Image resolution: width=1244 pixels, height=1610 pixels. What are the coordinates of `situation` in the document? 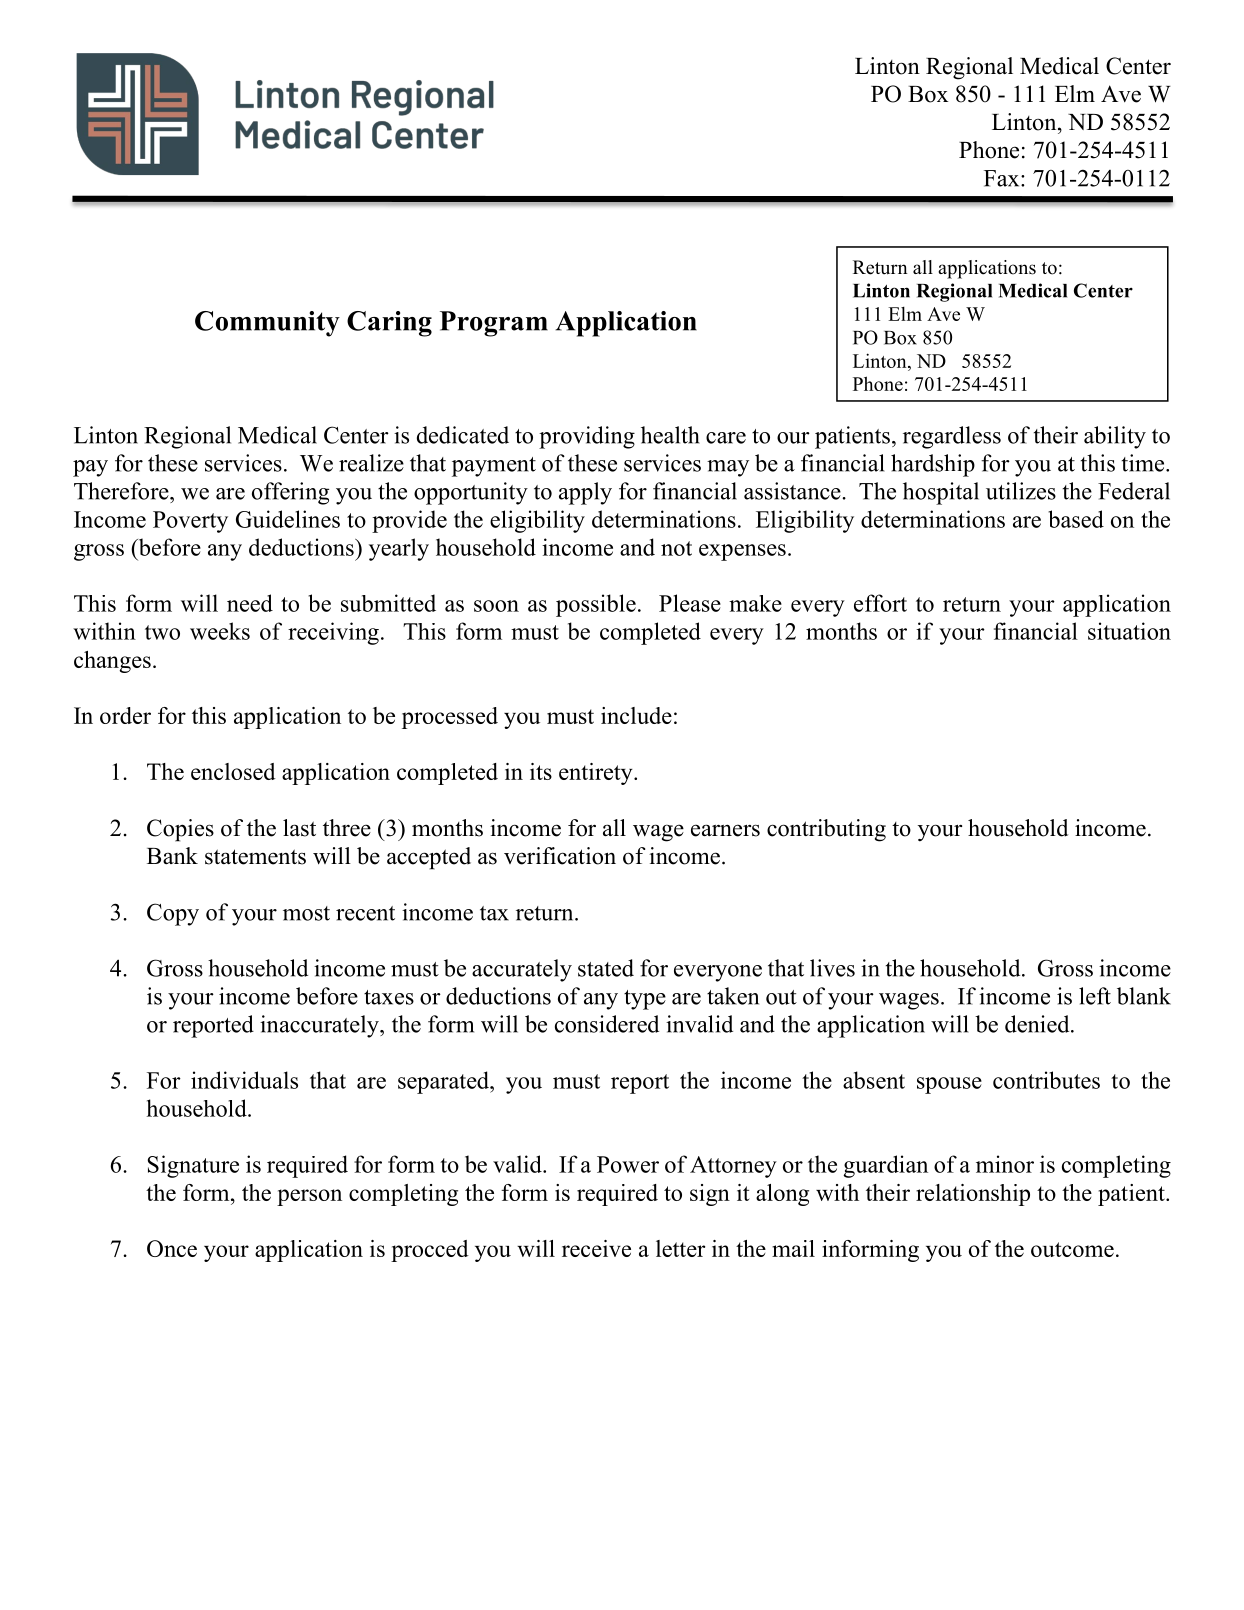 It's located at (1129, 631).
